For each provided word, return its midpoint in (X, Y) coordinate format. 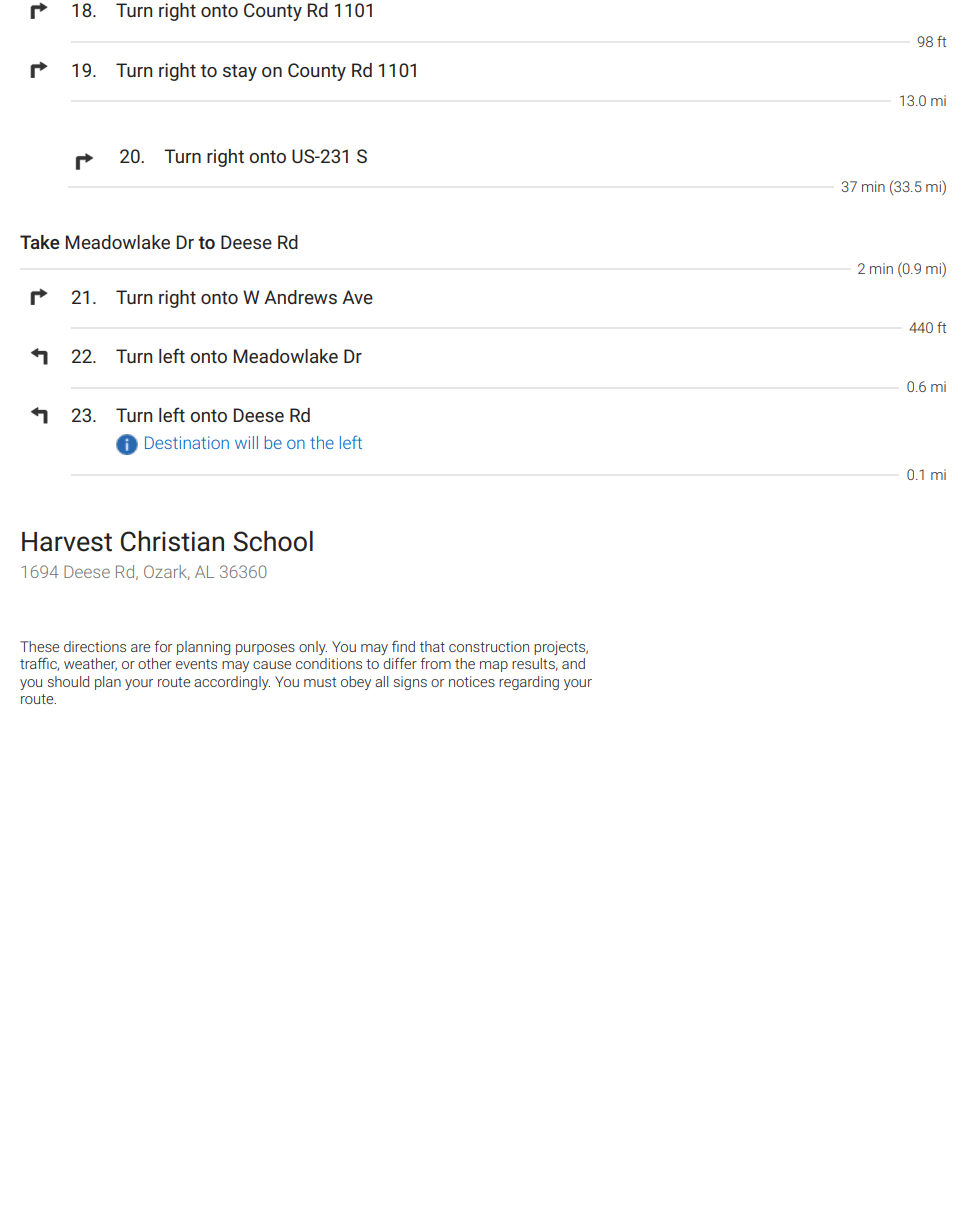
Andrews (300, 297)
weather (90, 664)
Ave (357, 297)
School (273, 541)
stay (240, 72)
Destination (187, 442)
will (246, 442)
